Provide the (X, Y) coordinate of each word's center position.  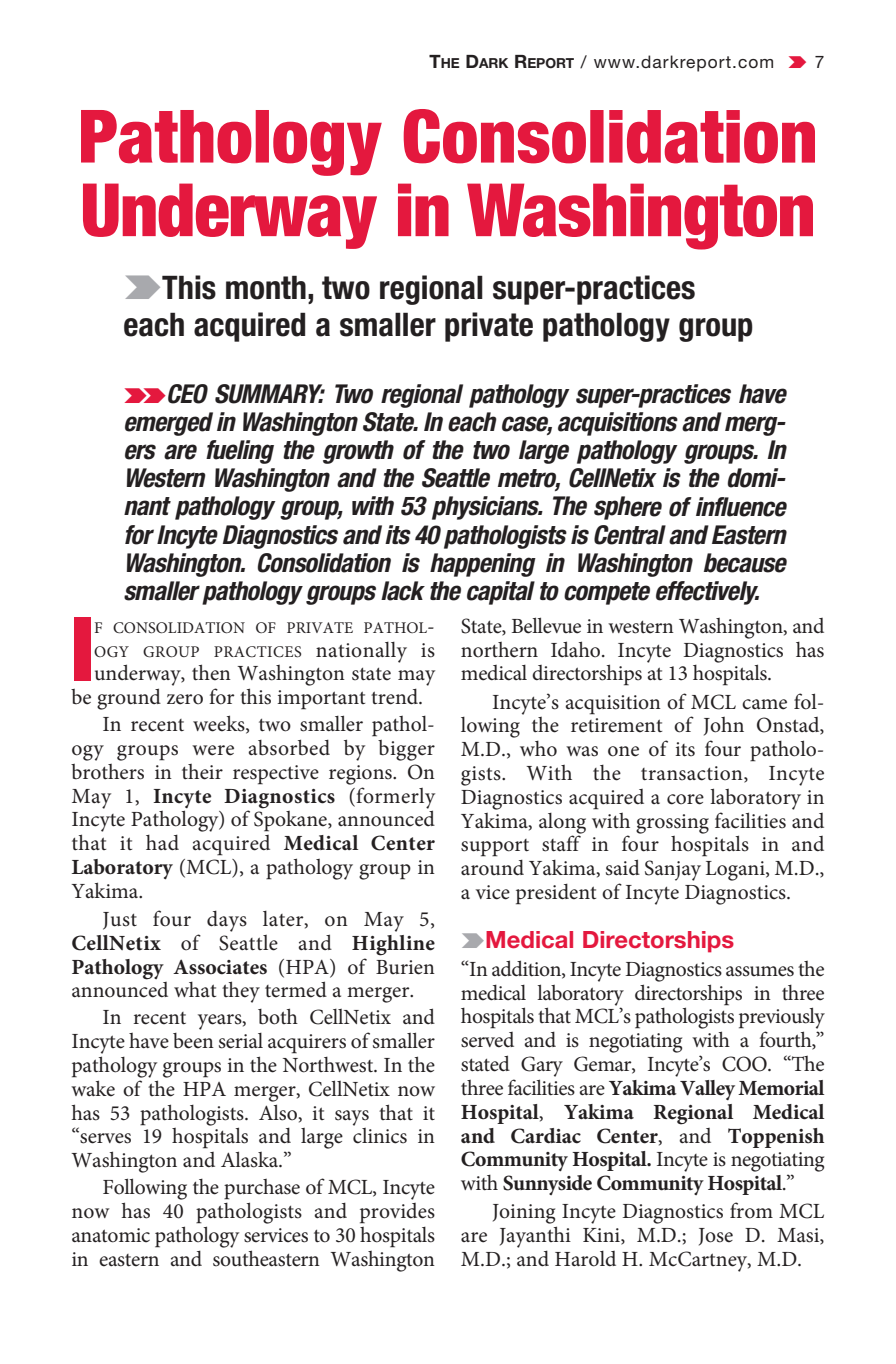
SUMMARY (270, 394)
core (685, 799)
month (266, 287)
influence (741, 507)
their (202, 772)
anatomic (111, 1235)
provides (397, 1213)
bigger (406, 750)
